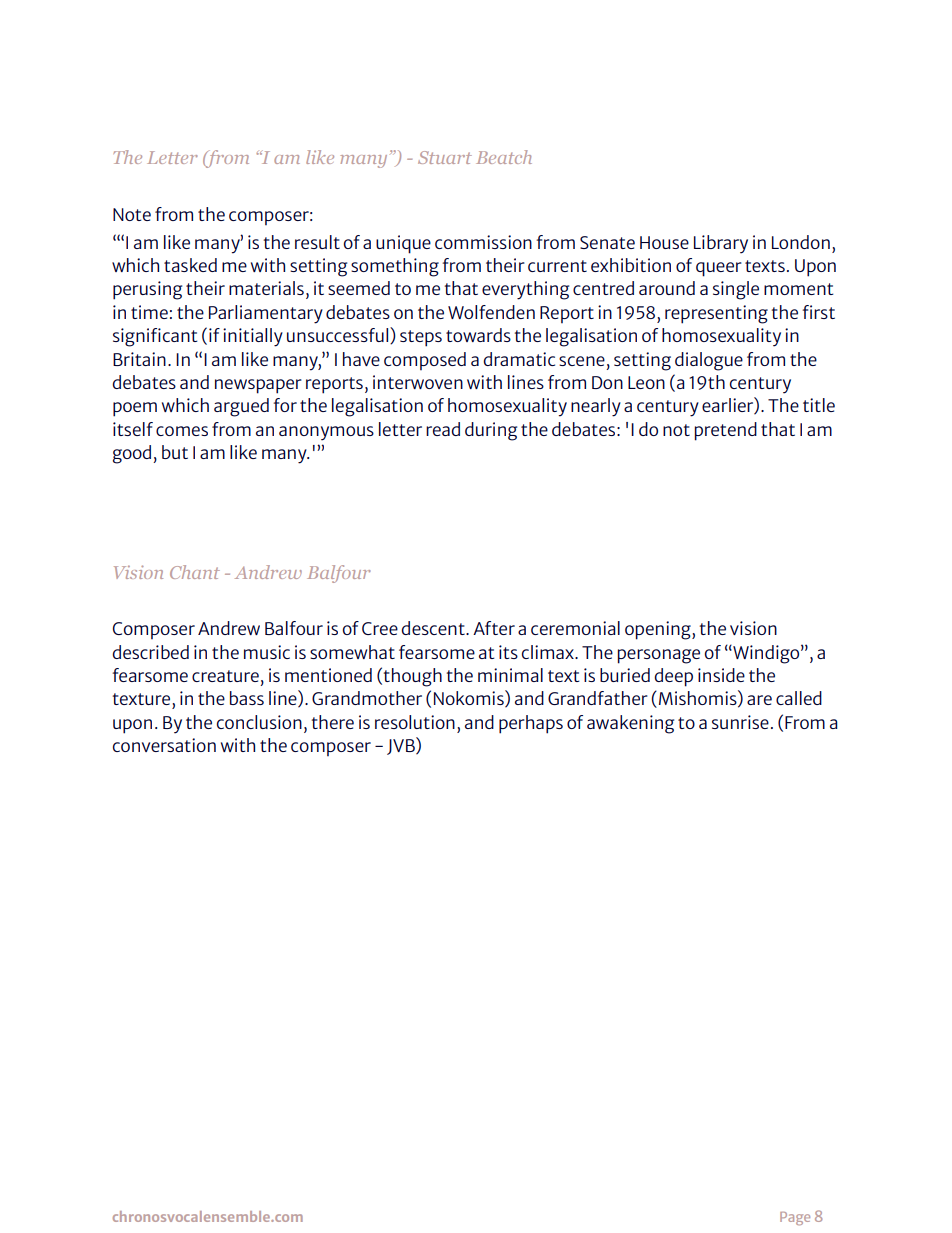 The image size is (952, 1233). What do you see at coordinates (445, 157) in the document?
I see `Stuart` at bounding box center [445, 157].
